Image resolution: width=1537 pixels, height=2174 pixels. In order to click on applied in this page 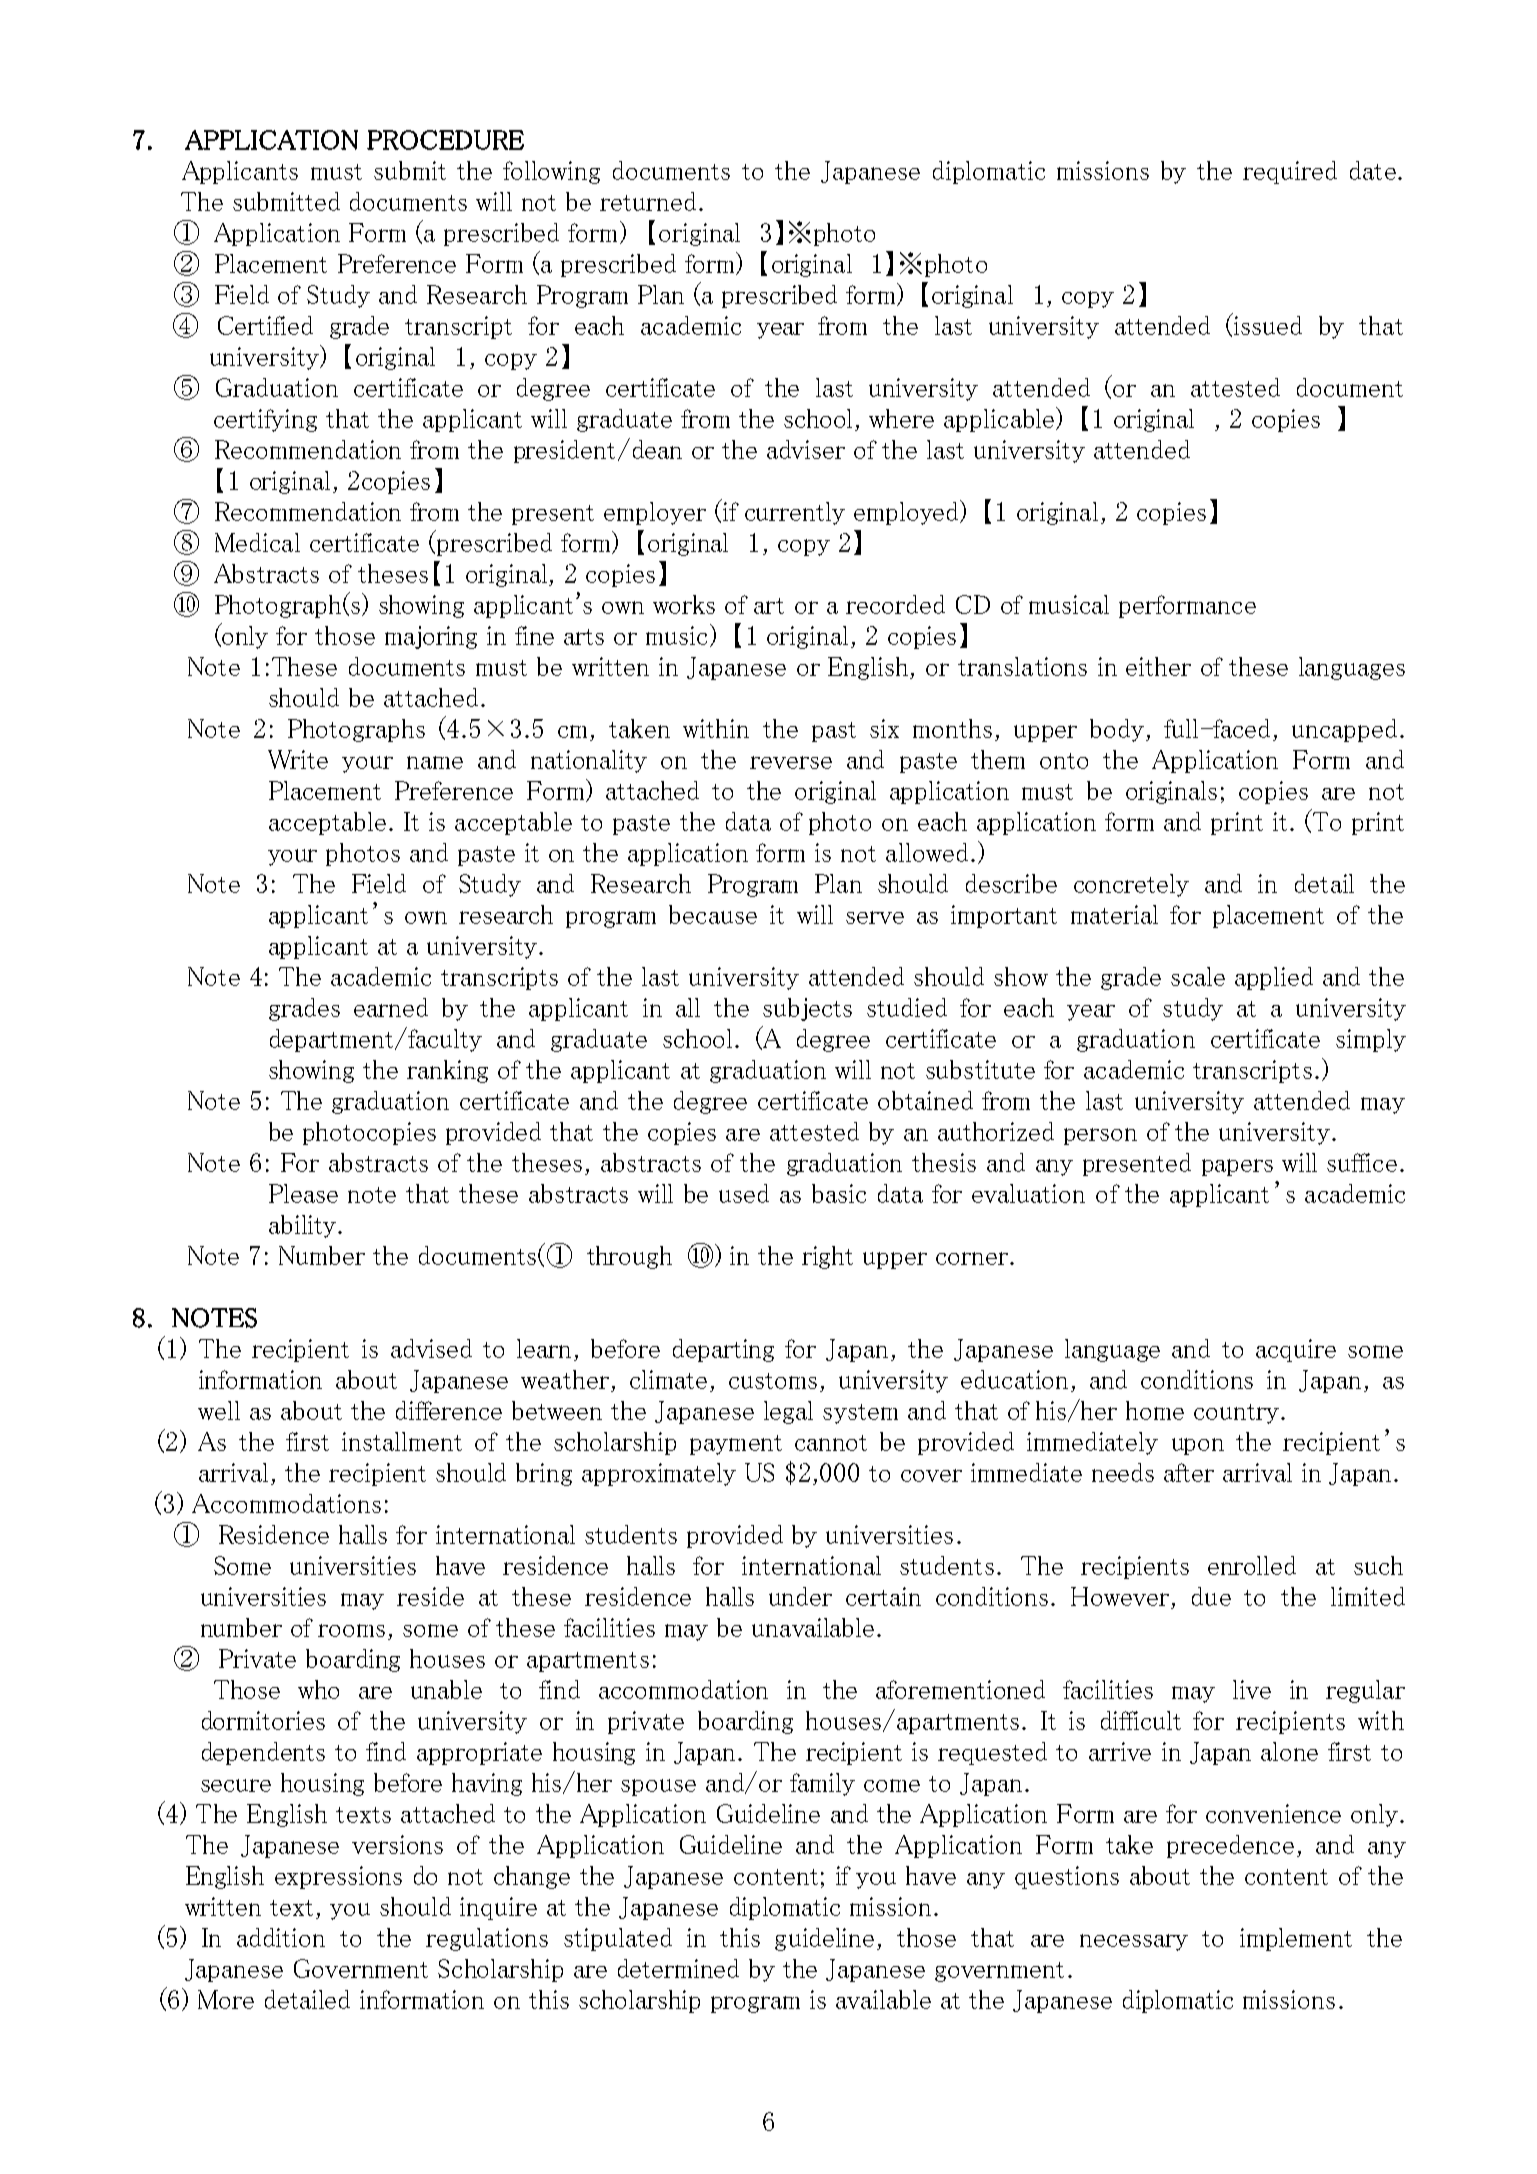, I will do `click(1274, 978)`.
